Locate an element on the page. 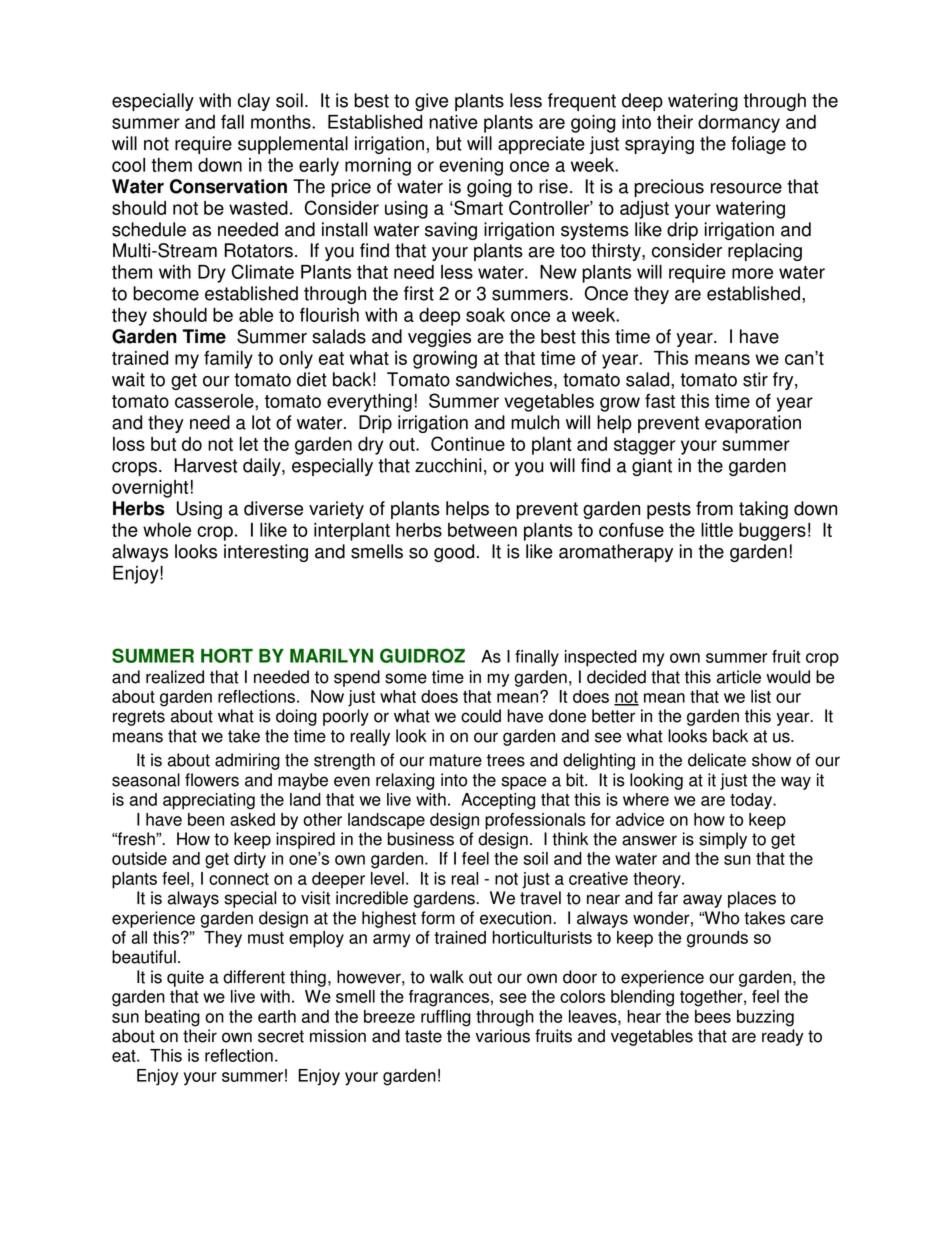 The height and width of the document is (1233, 952). fall is located at coordinates (232, 122).
